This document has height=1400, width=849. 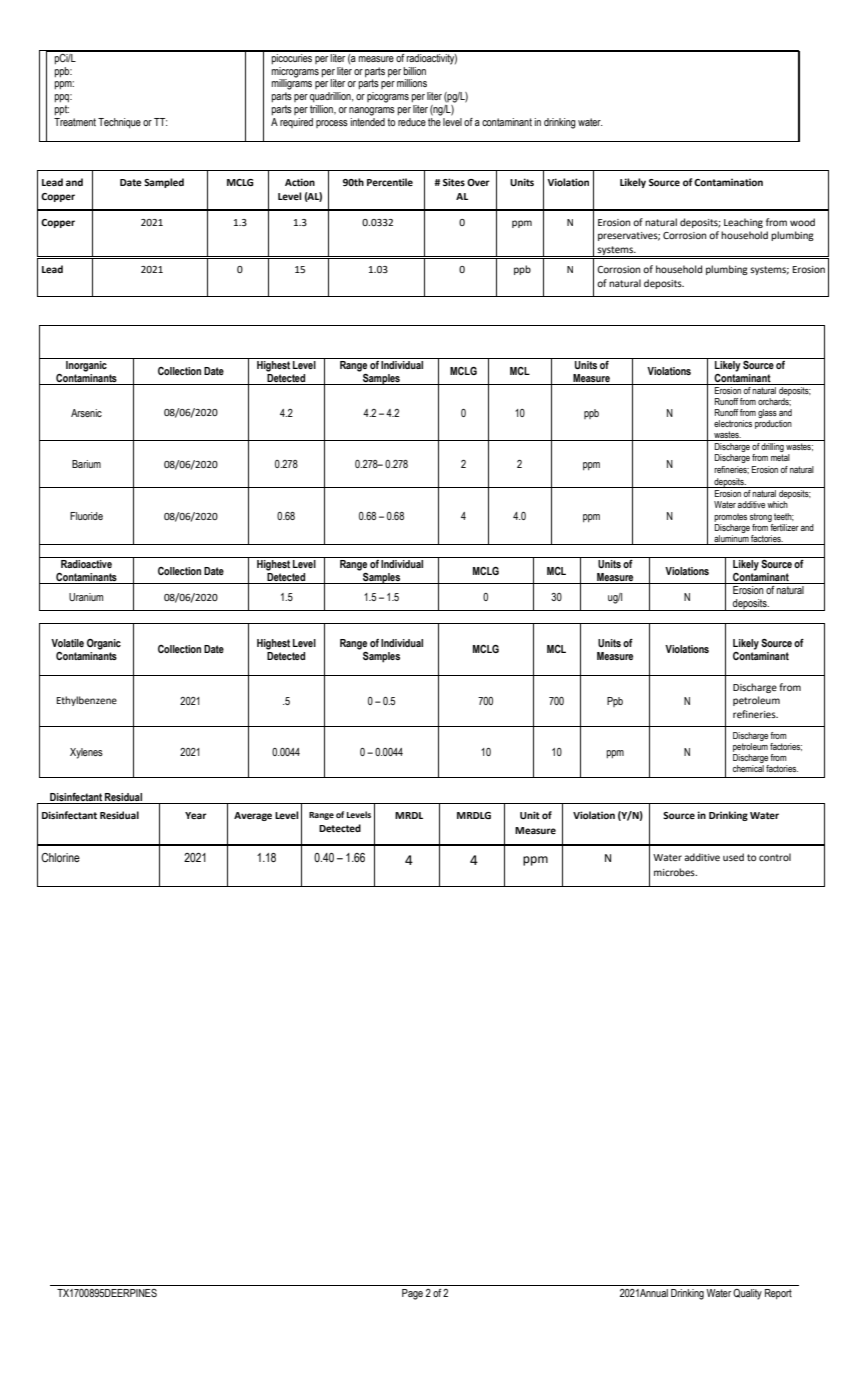 I want to click on Contamination, so click(x=728, y=182).
